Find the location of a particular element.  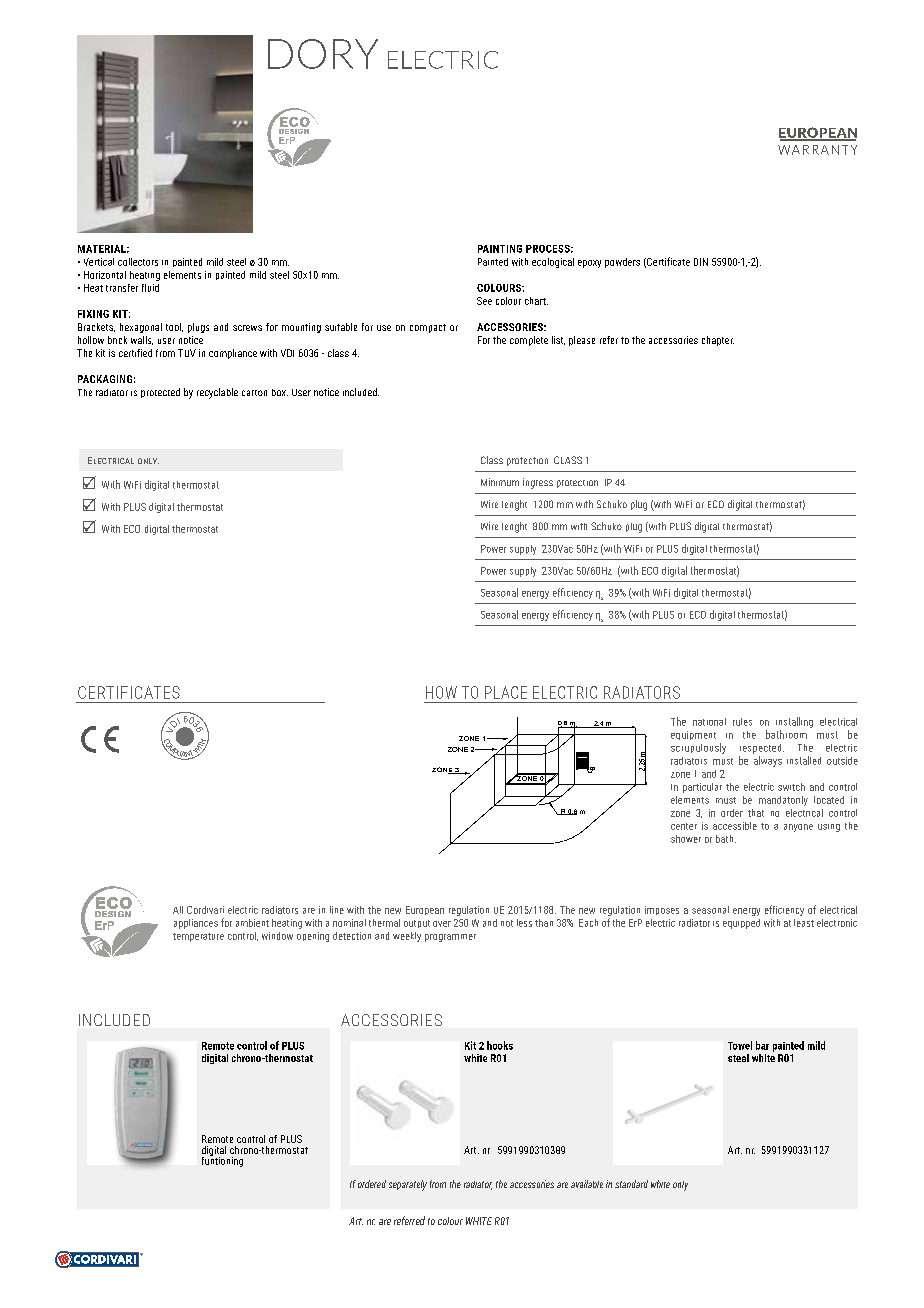

See is located at coordinates (484, 301).
